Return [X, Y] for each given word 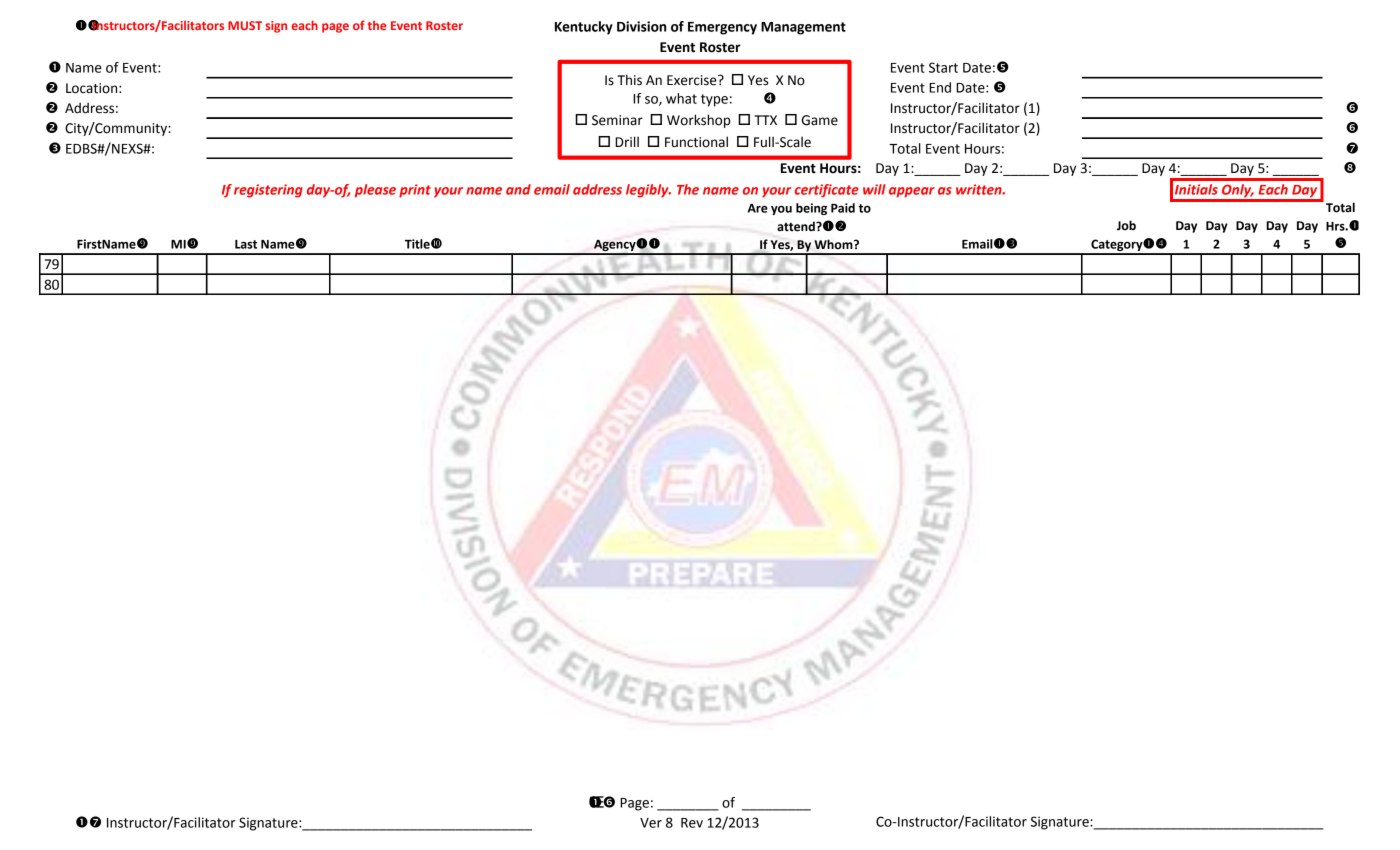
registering [268, 191]
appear [912, 192]
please [375, 191]
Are [758, 208]
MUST [245, 25]
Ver [651, 823]
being [811, 209]
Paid [843, 208]
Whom [834, 244]
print [415, 191]
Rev [692, 823]
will [874, 189]
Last [246, 244]
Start [943, 67]
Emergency [722, 28]
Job [1126, 225]
